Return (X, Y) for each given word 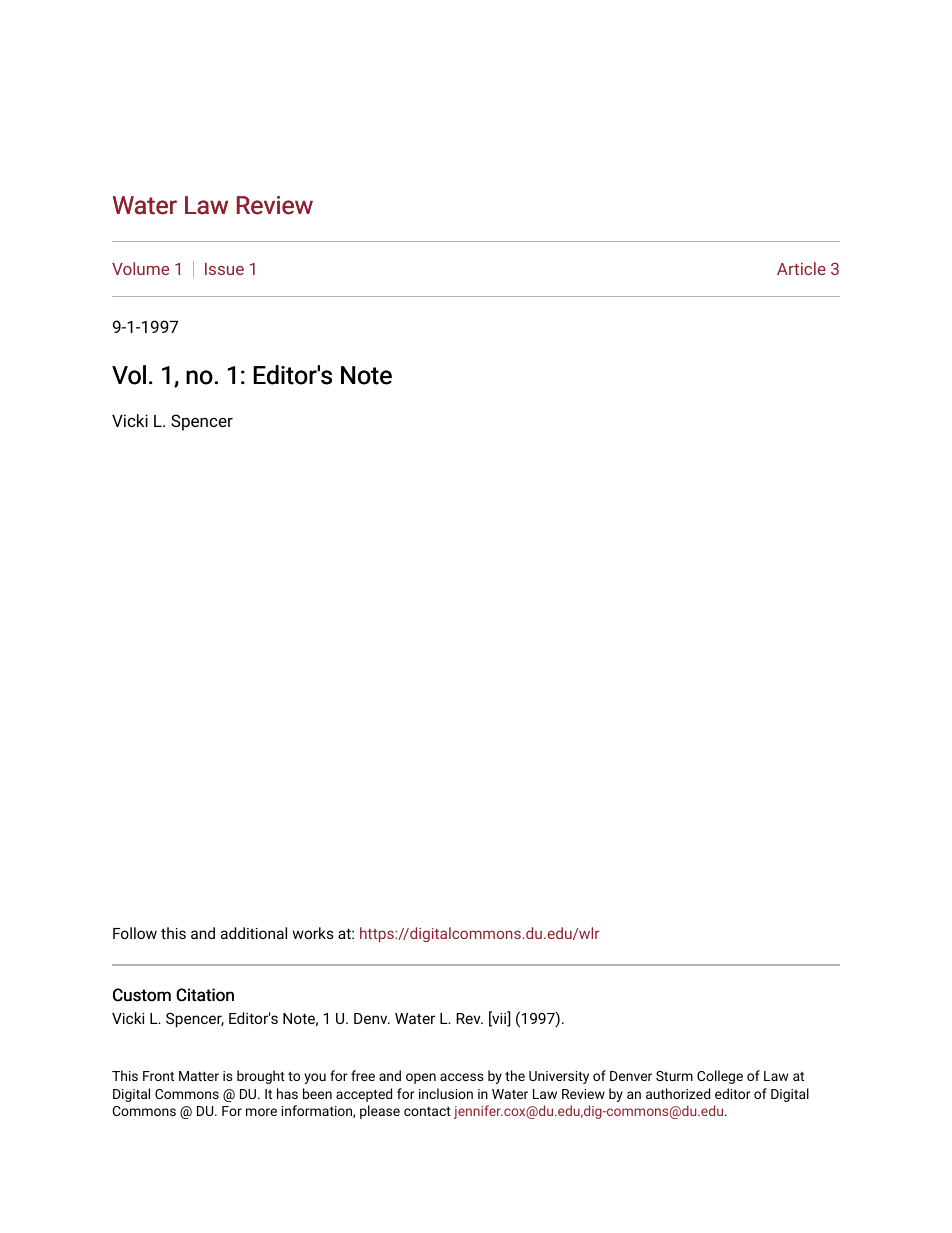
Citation (205, 995)
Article (801, 268)
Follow (135, 933)
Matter (199, 1076)
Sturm (674, 1076)
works (313, 933)
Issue (224, 269)
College (720, 1077)
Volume (140, 268)
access (462, 1077)
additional (254, 933)
